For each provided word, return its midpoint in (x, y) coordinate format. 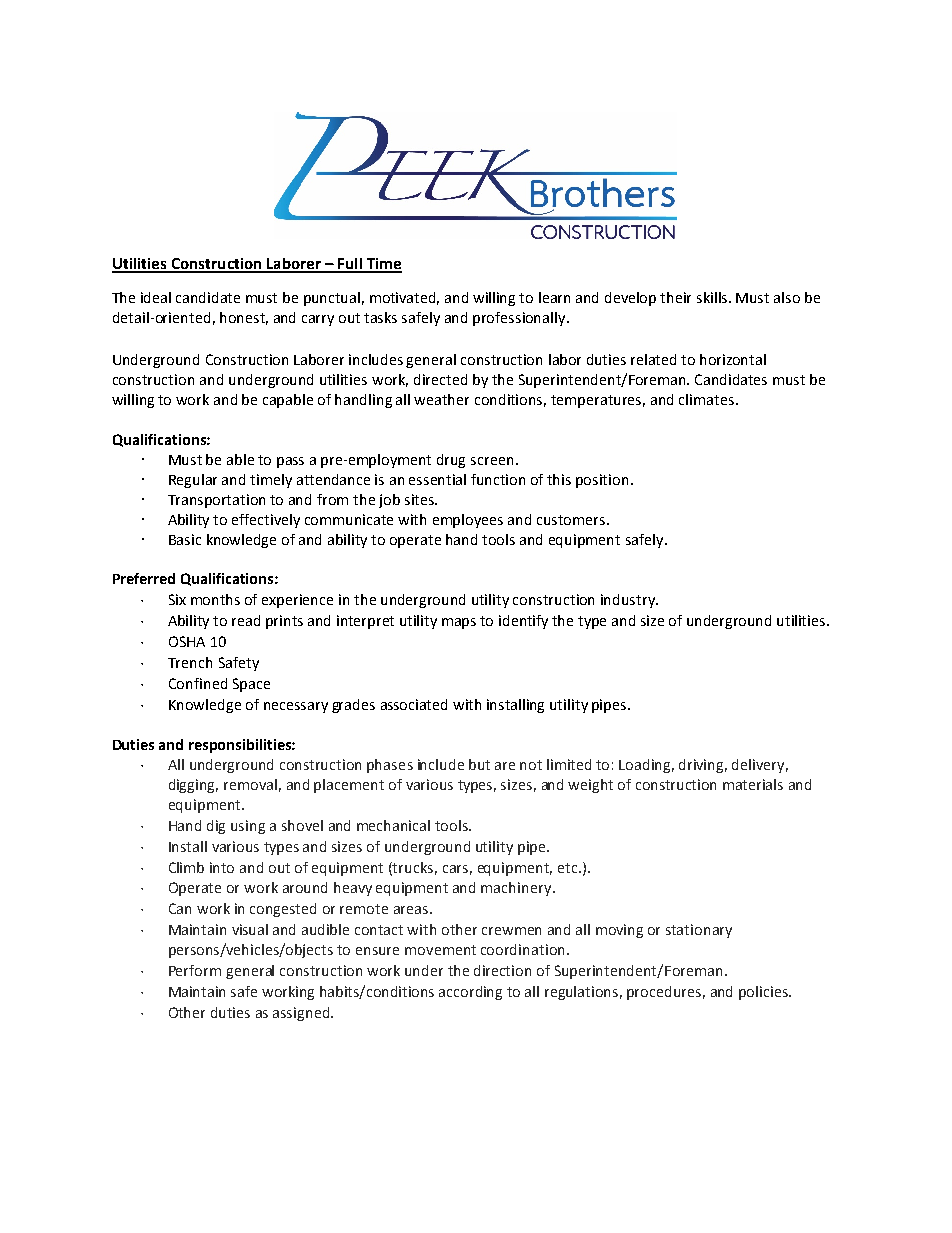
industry (629, 601)
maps (459, 623)
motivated (404, 298)
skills (713, 297)
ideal (156, 297)
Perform (195, 970)
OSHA (187, 641)
